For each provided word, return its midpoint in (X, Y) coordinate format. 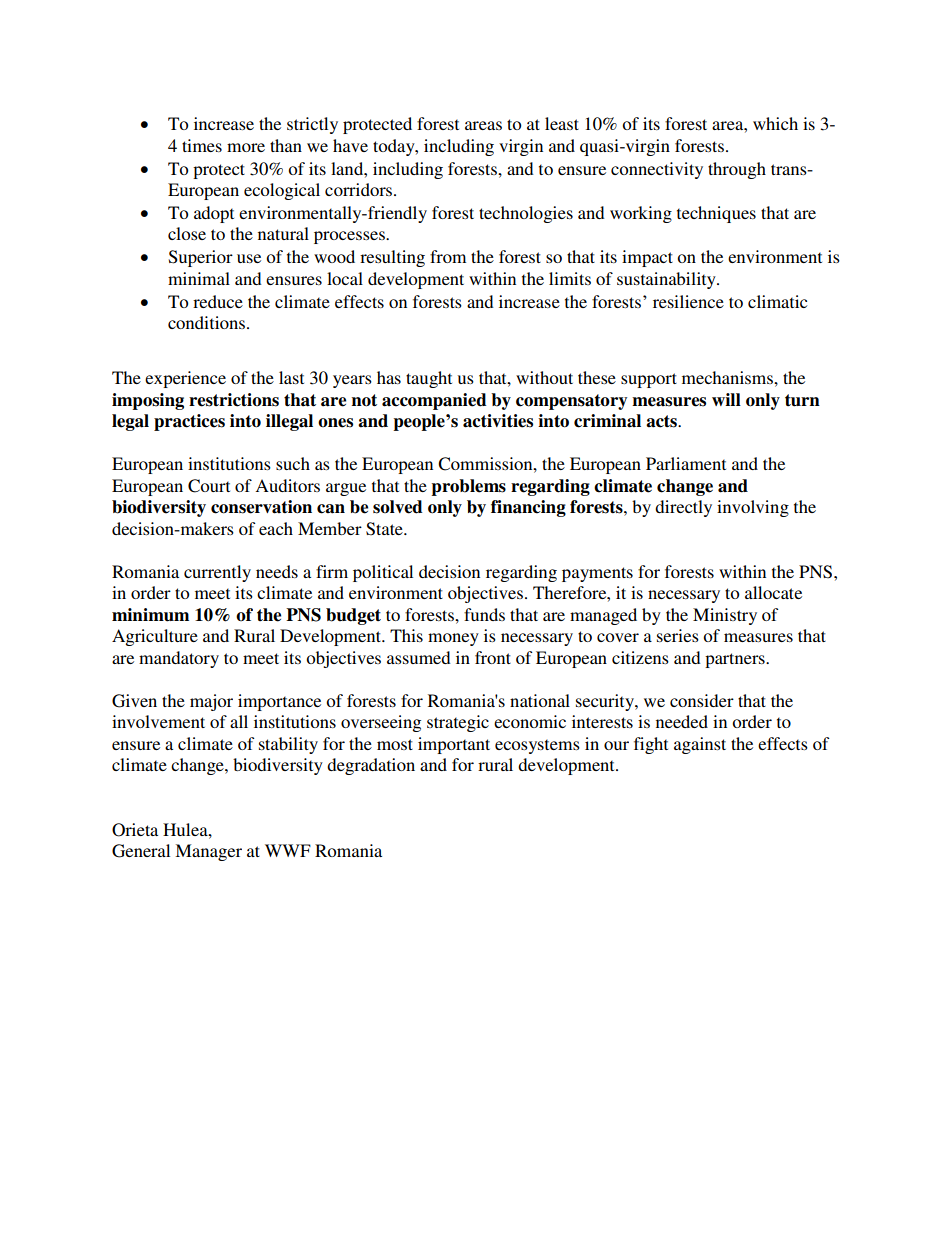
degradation (371, 766)
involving (753, 508)
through (737, 170)
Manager (208, 852)
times (202, 145)
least (562, 123)
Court (209, 486)
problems (468, 487)
